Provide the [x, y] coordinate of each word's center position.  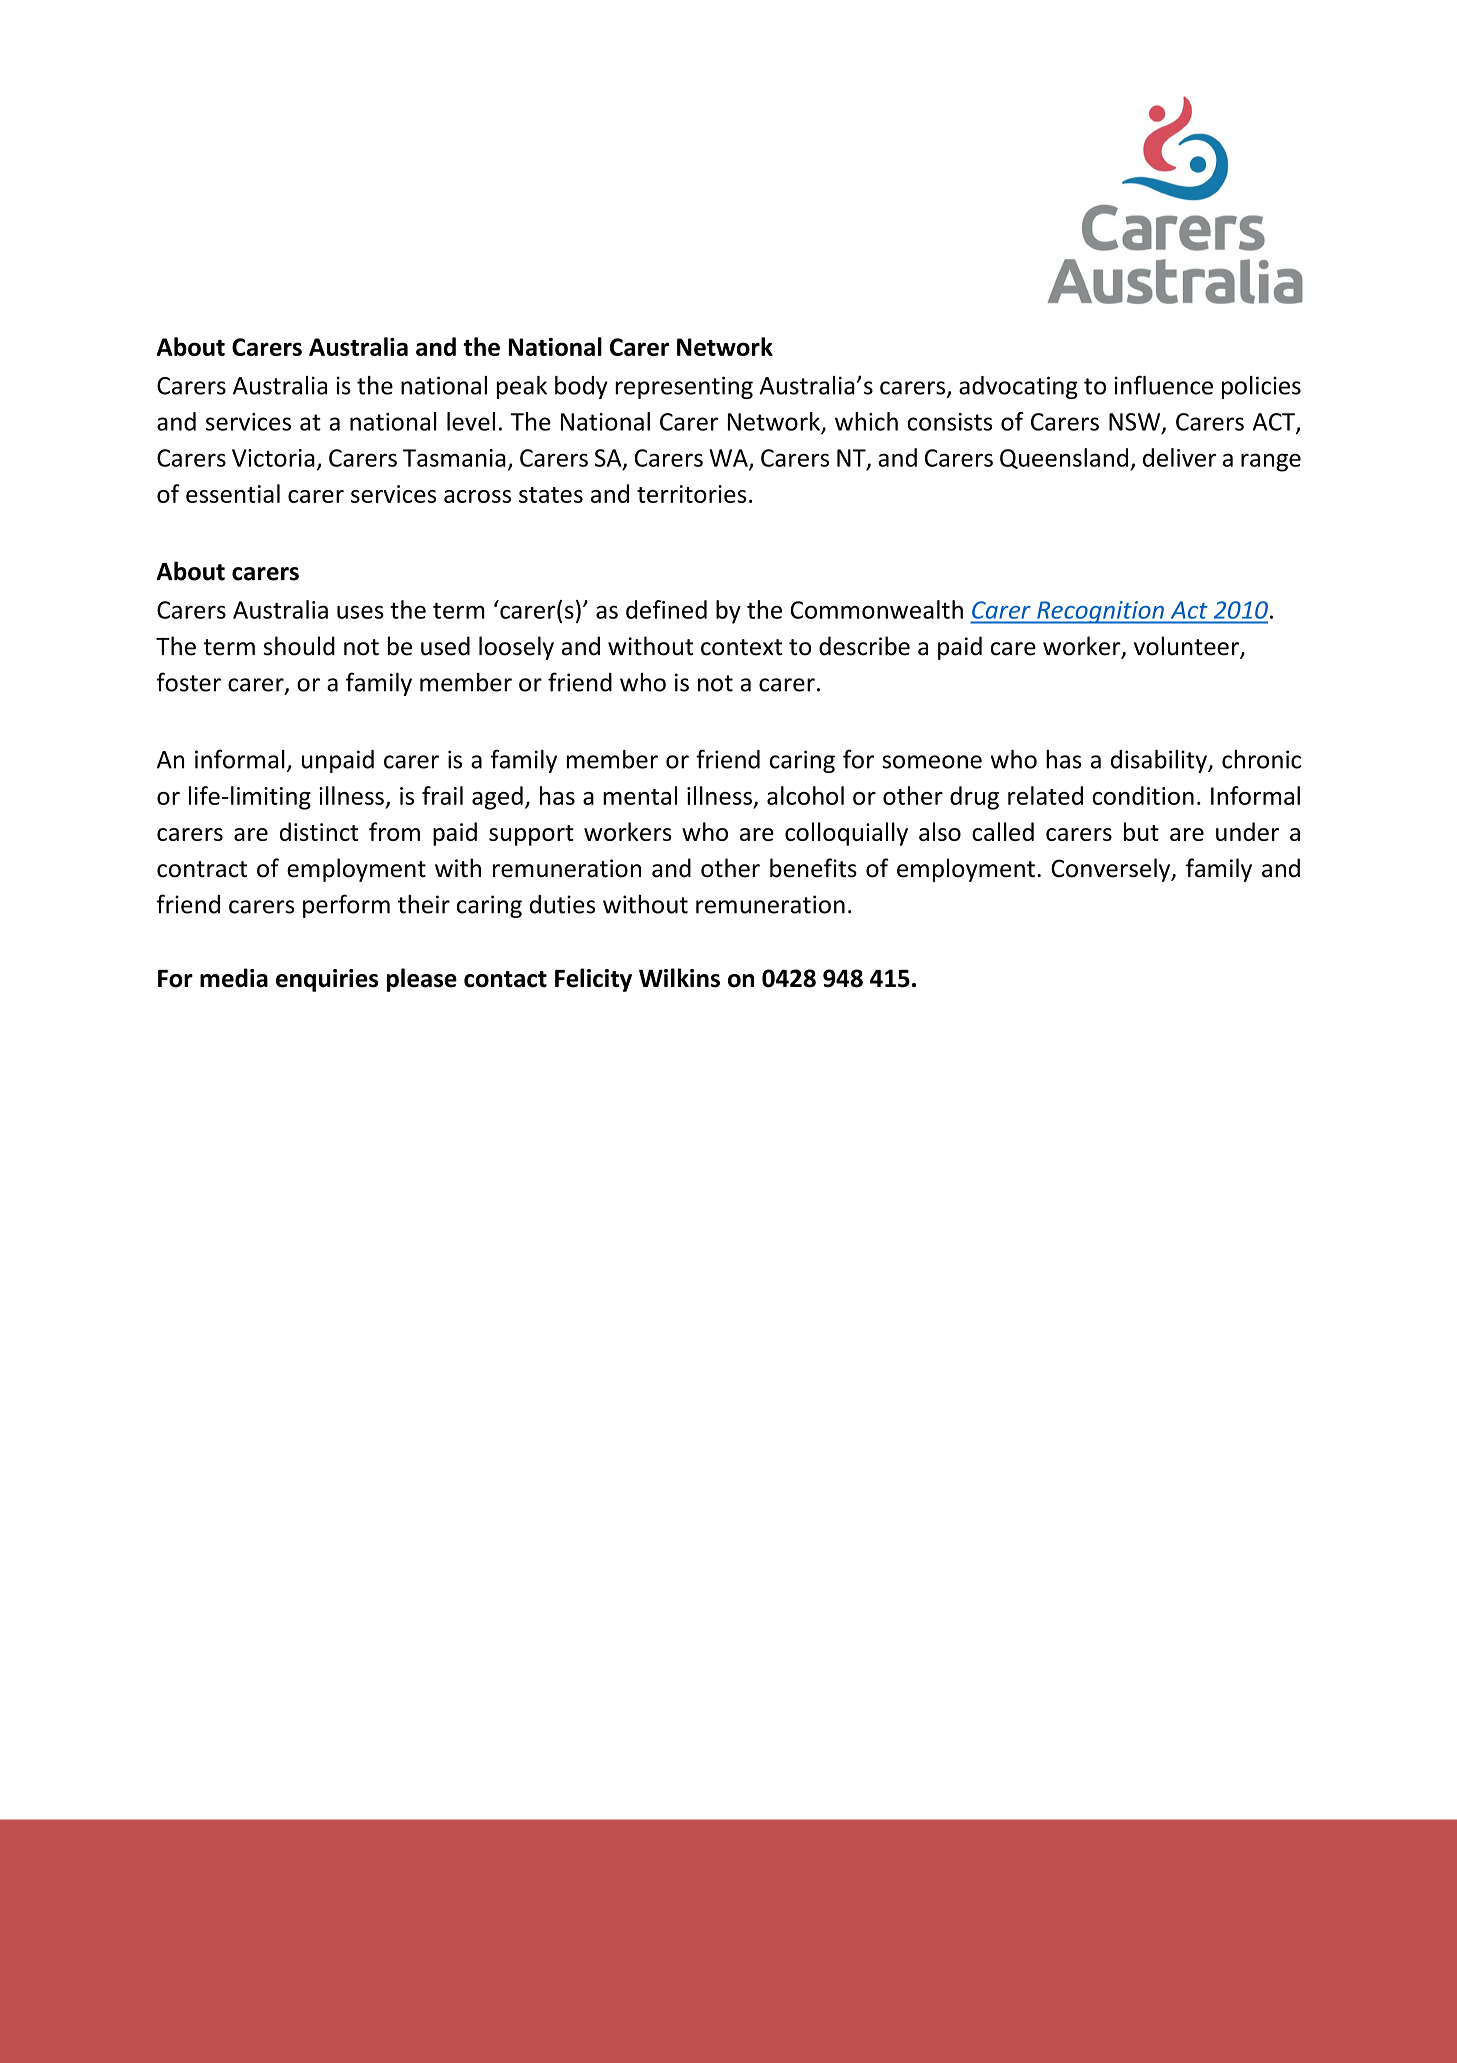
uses [360, 612]
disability [1160, 761]
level [471, 421]
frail [442, 795]
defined [666, 609]
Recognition [1100, 612]
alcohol [805, 795]
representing [684, 387]
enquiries [327, 980]
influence [1163, 385]
